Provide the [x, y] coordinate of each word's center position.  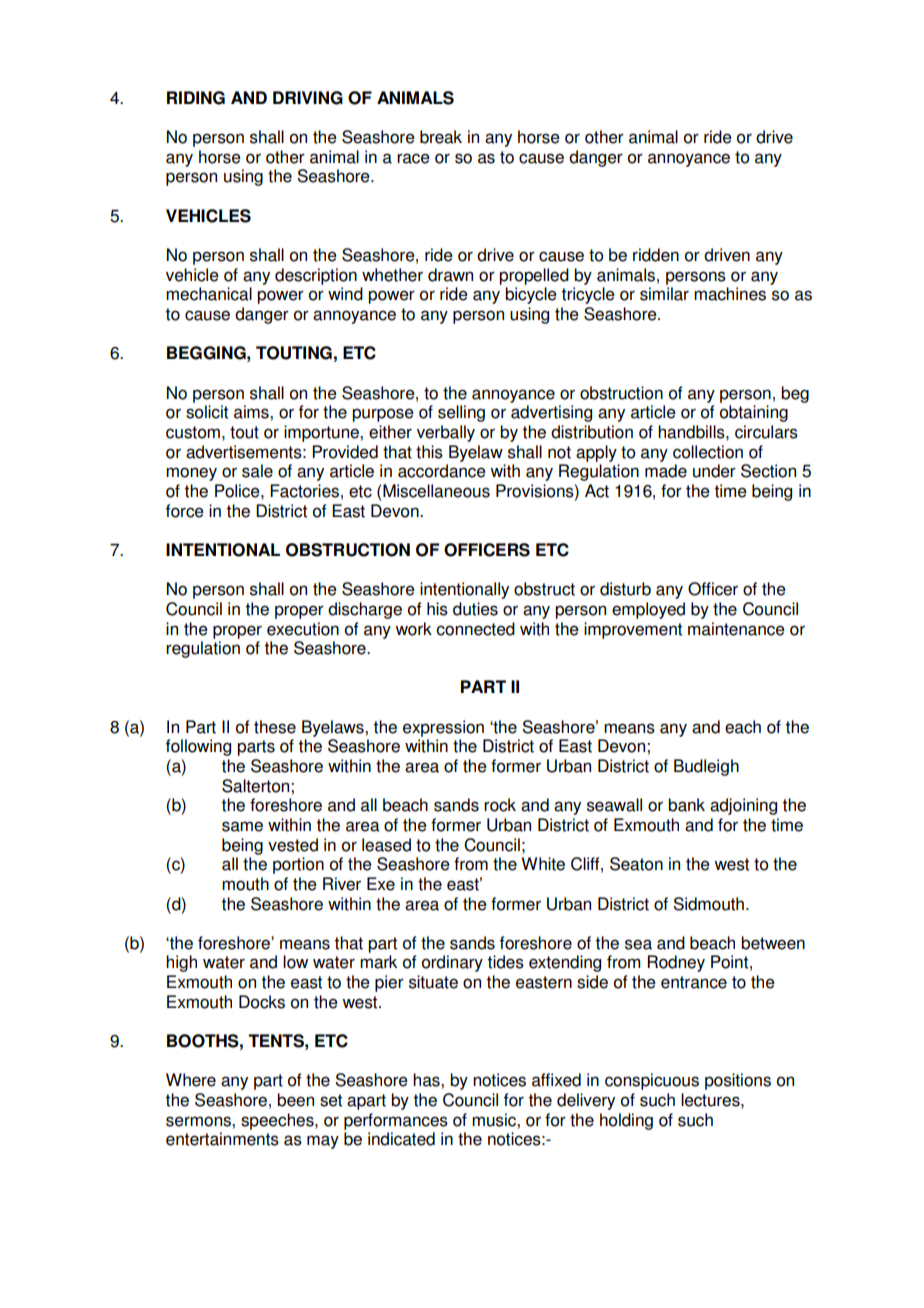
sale [257, 471]
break [441, 137]
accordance [442, 471]
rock [500, 805]
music [495, 1120]
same [242, 826]
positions [738, 1081]
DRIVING [308, 98]
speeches [278, 1121]
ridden [656, 255]
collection [708, 452]
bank [686, 805]
